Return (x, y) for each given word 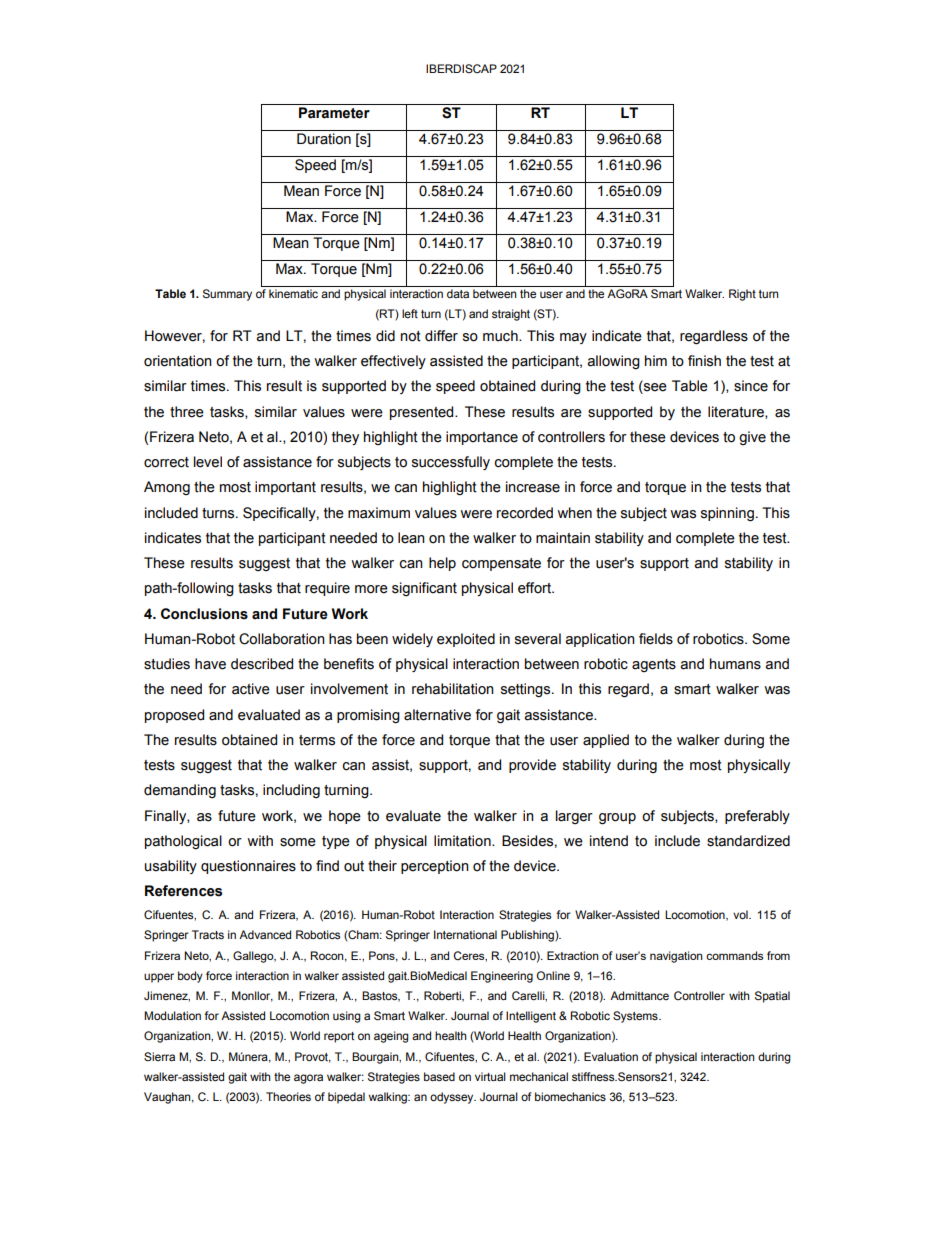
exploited (466, 640)
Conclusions (204, 614)
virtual (490, 1076)
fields (656, 639)
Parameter (334, 113)
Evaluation (611, 1056)
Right (742, 295)
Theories (288, 1096)
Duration (324, 139)
